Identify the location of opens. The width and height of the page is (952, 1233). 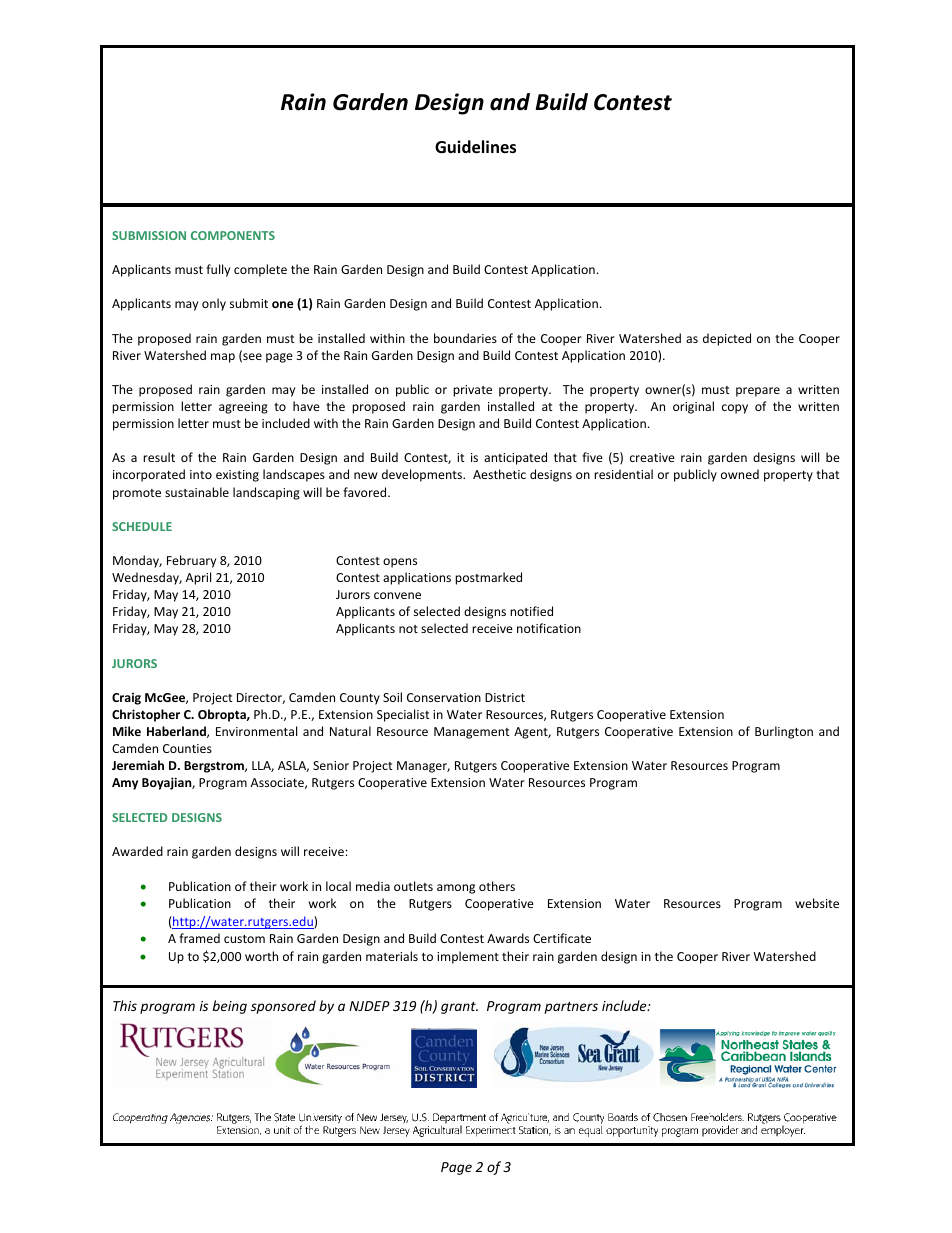
(400, 563).
